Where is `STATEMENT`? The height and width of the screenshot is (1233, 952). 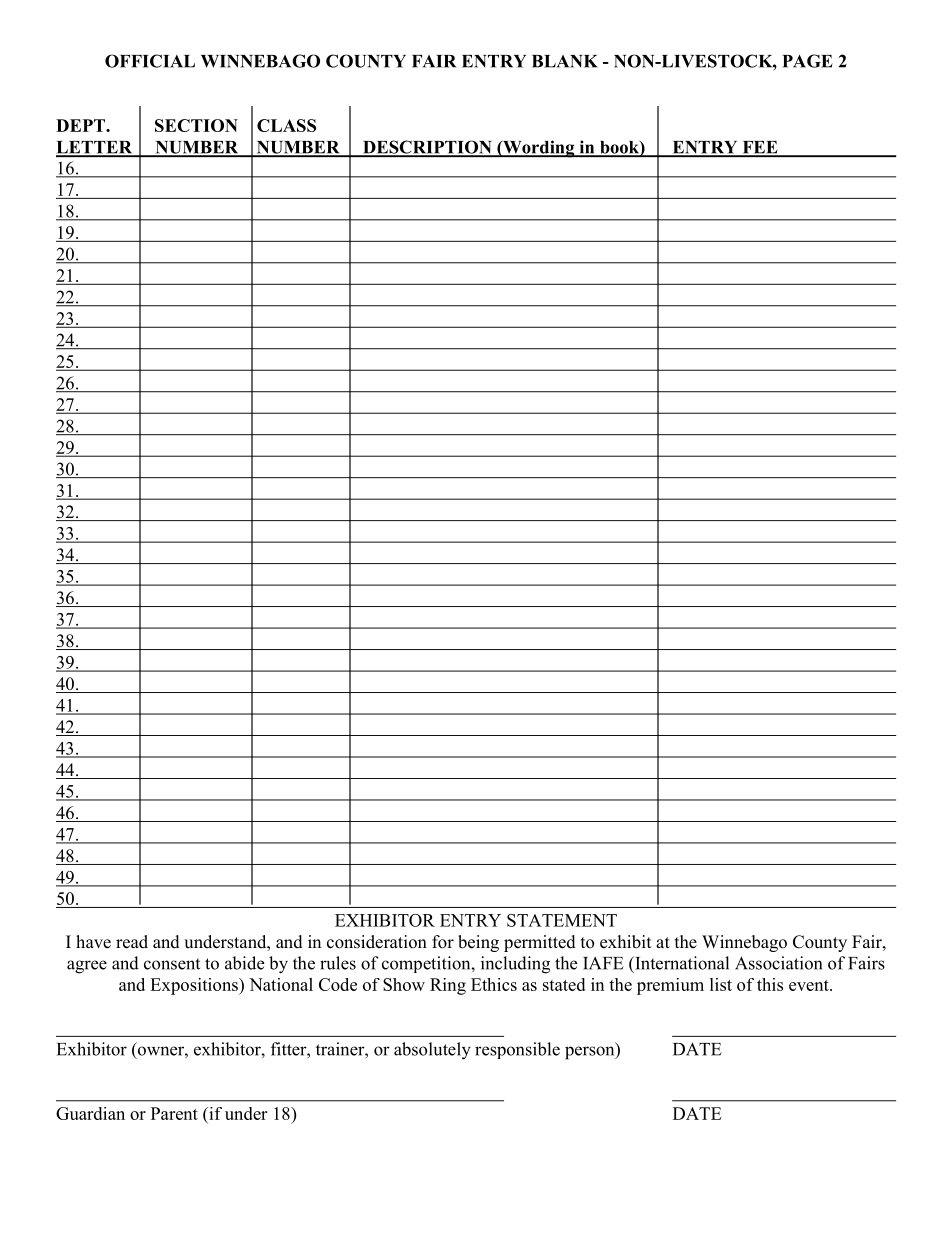 STATEMENT is located at coordinates (562, 920).
